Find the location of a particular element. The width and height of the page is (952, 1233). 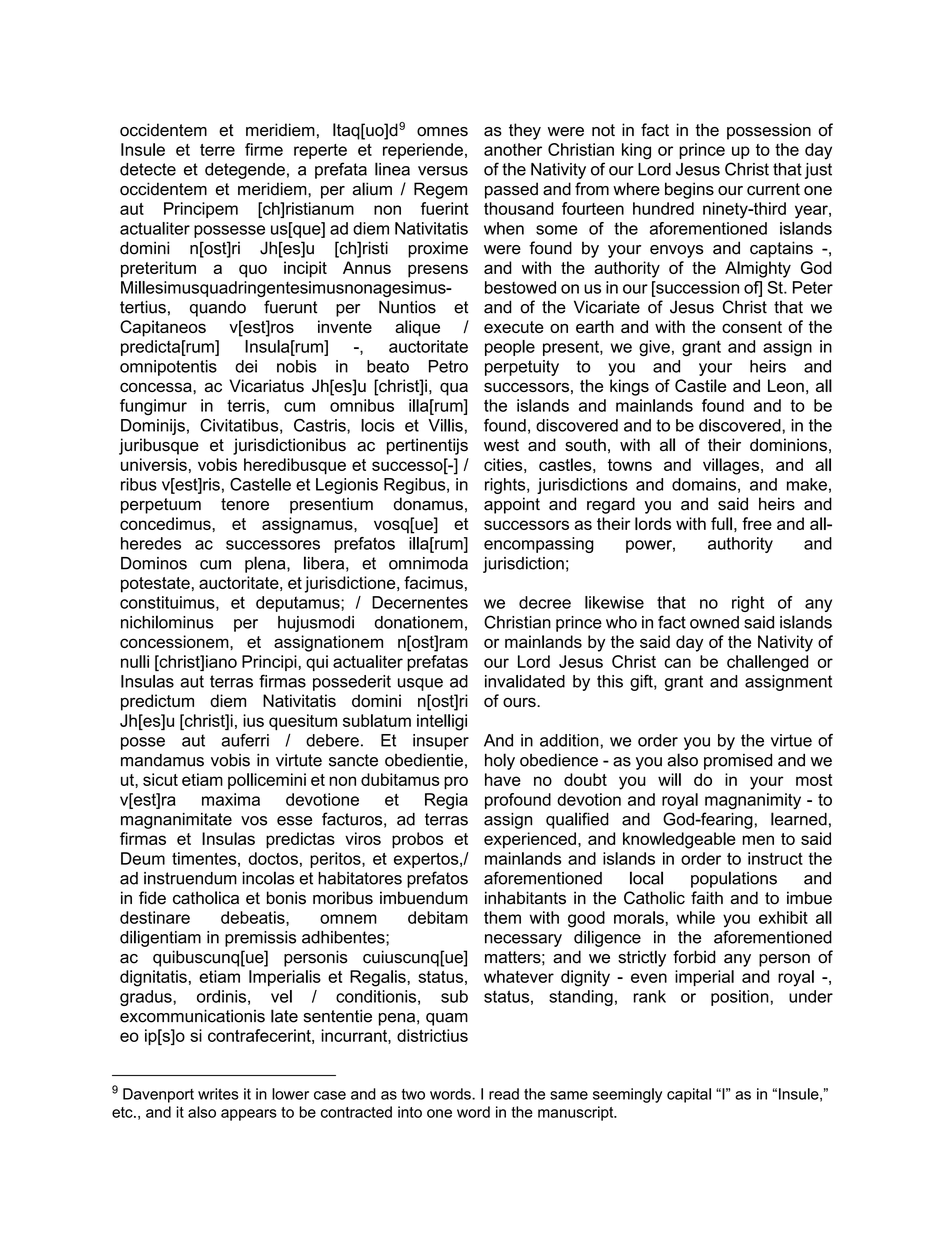

nulli is located at coordinates (135, 661).
